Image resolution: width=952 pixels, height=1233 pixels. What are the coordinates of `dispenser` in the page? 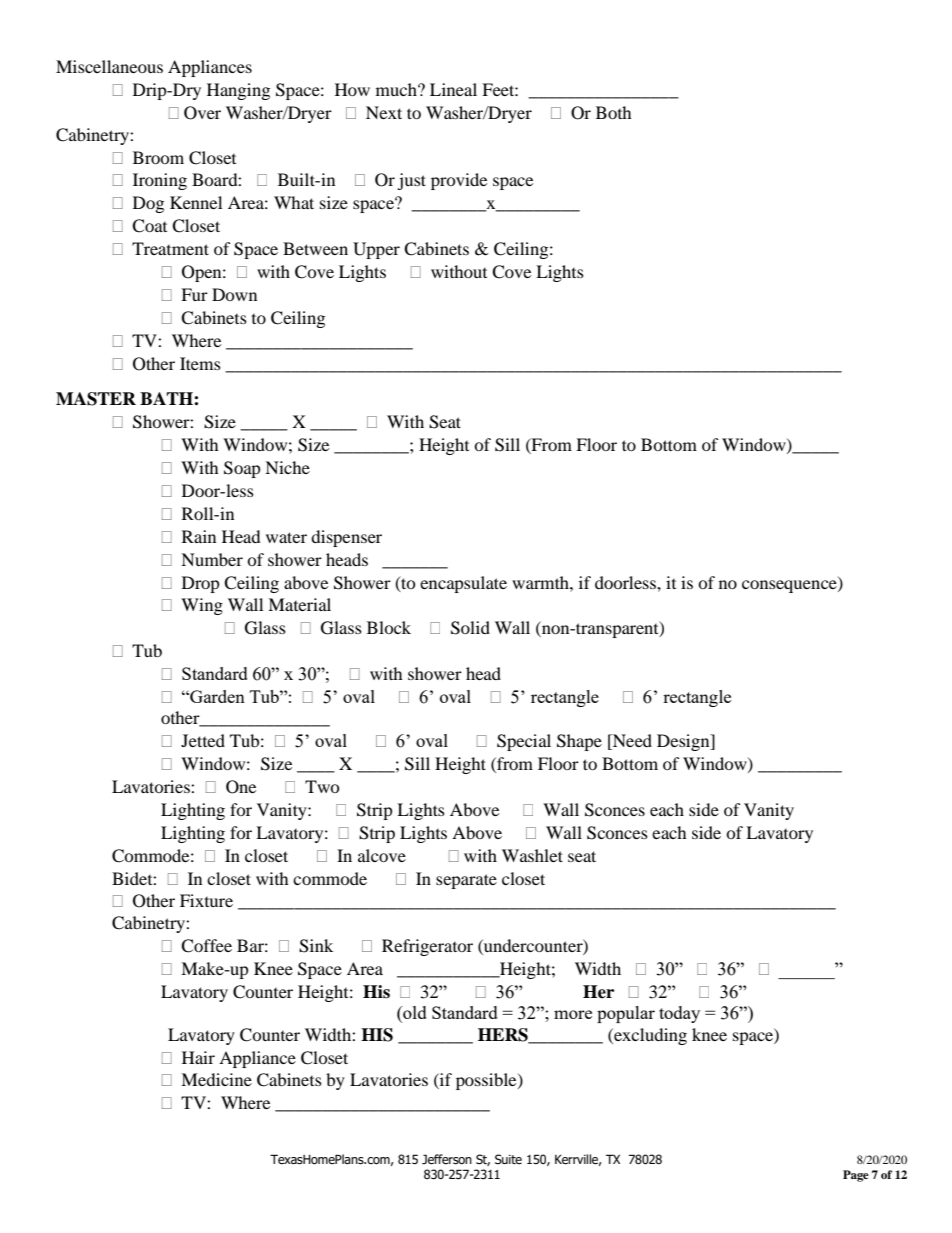 It's located at (346, 538).
